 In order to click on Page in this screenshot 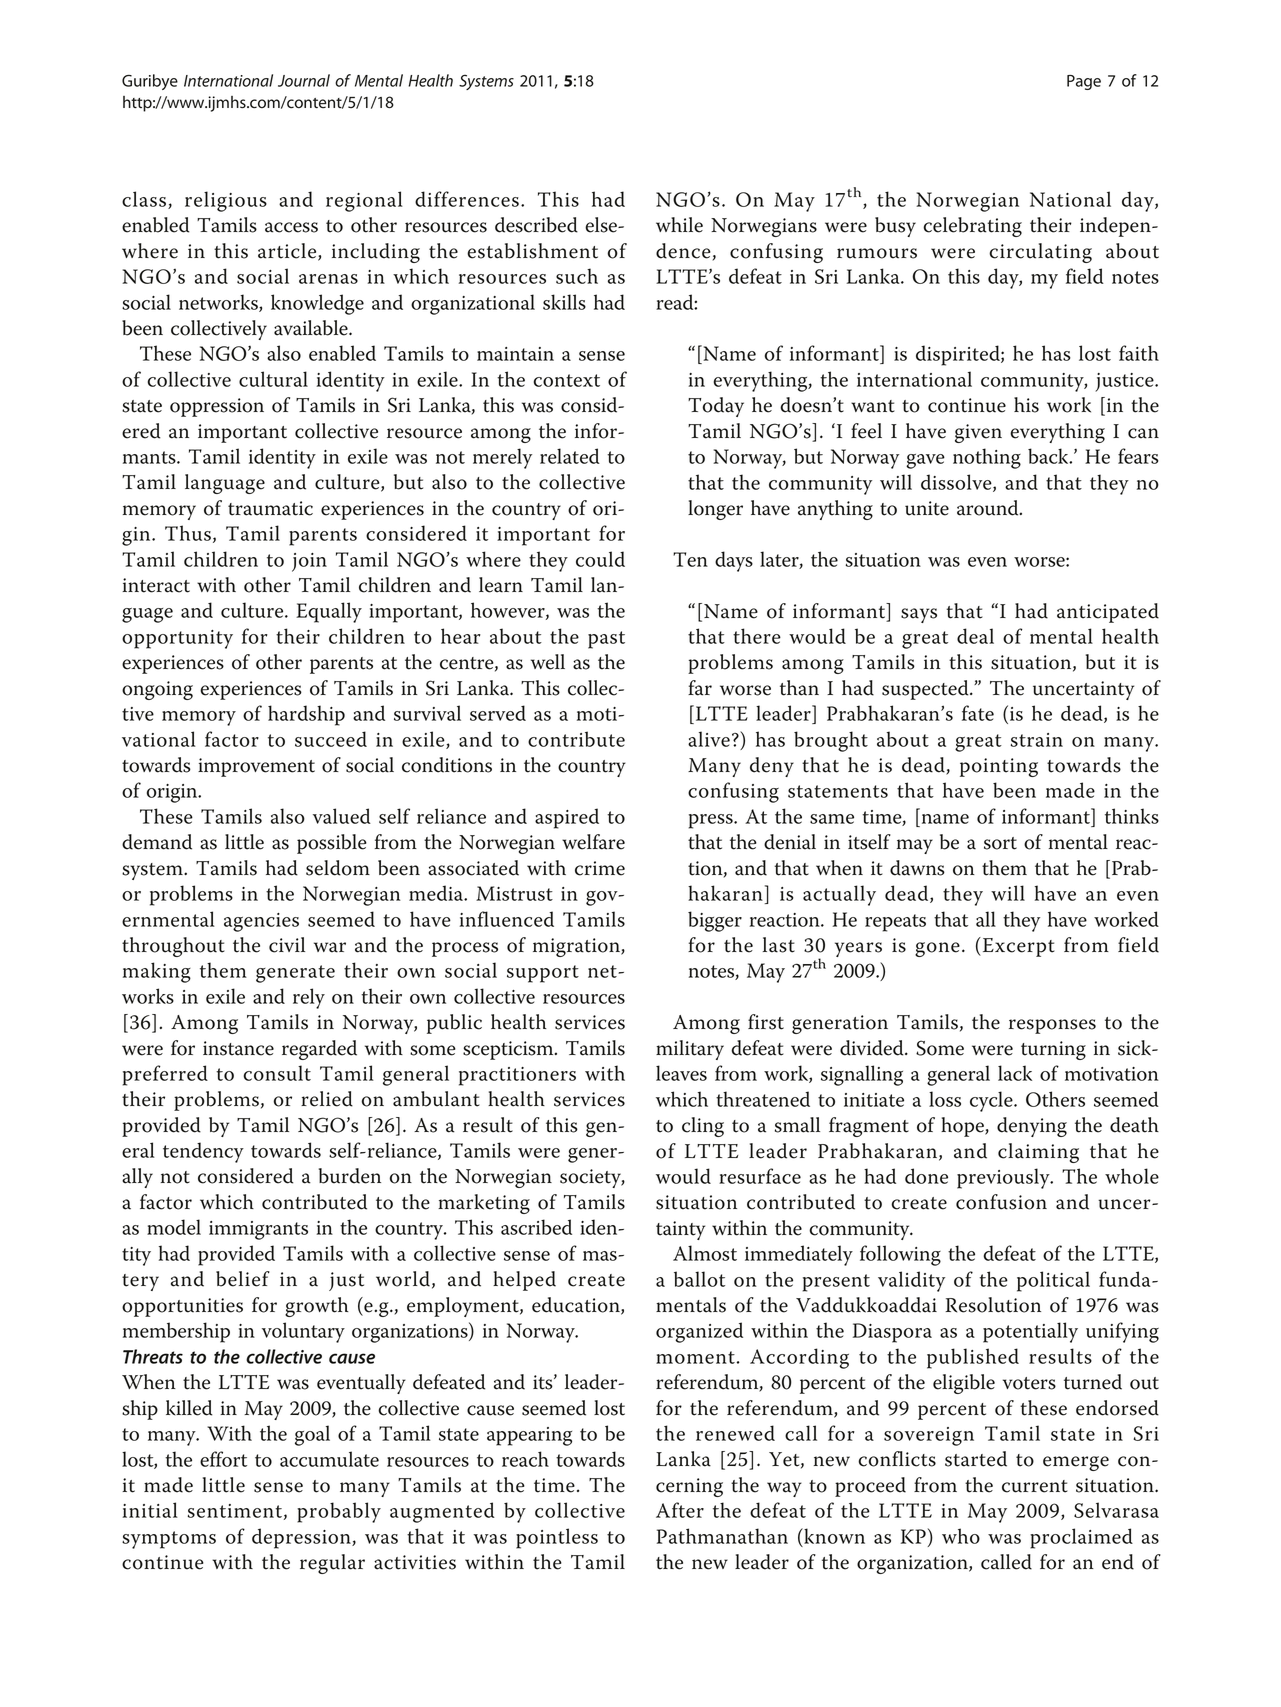, I will do `click(1084, 82)`.
